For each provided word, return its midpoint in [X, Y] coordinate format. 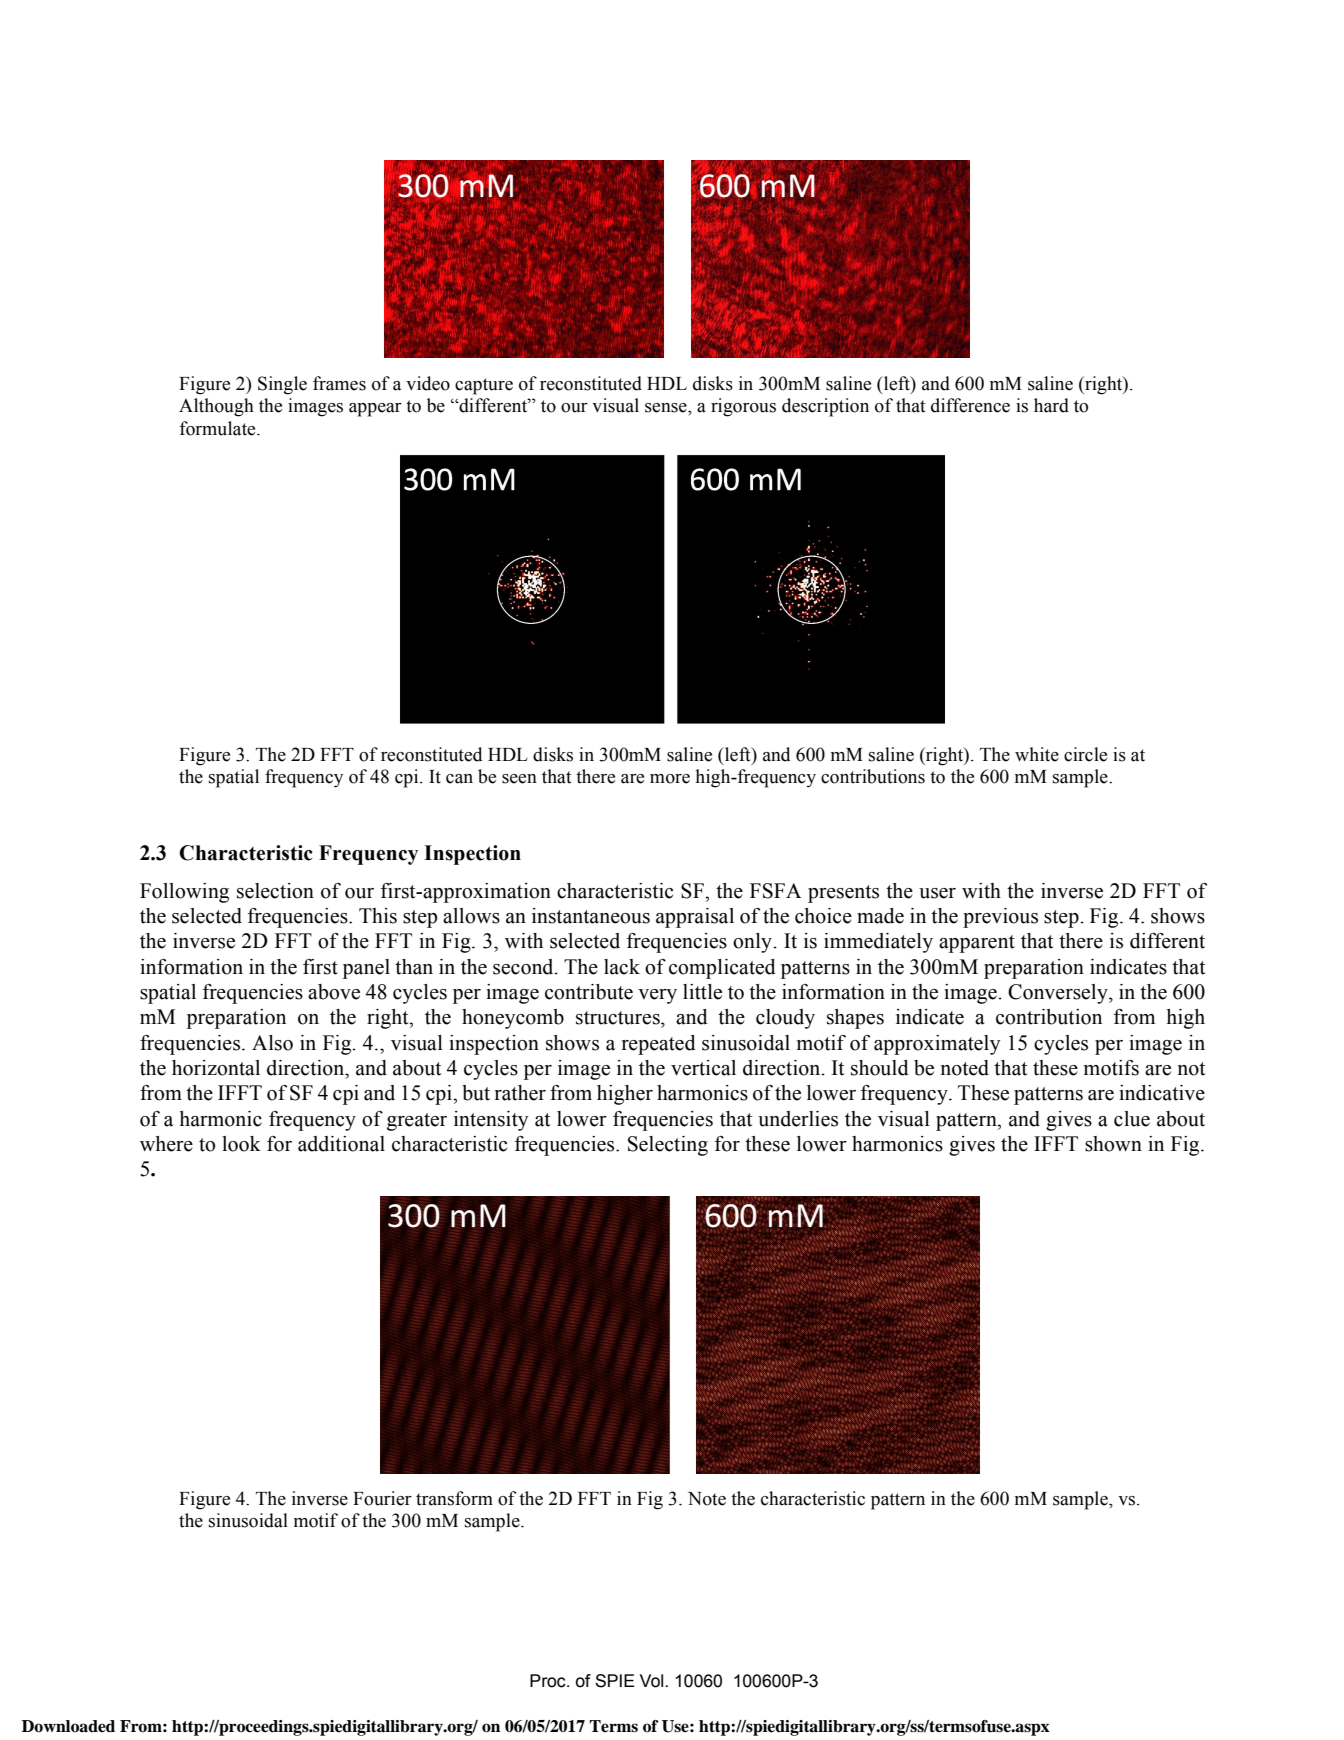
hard [1051, 405]
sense [667, 408]
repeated [659, 1045]
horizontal [216, 1068]
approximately [937, 1045]
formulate [218, 428]
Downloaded [68, 1726]
